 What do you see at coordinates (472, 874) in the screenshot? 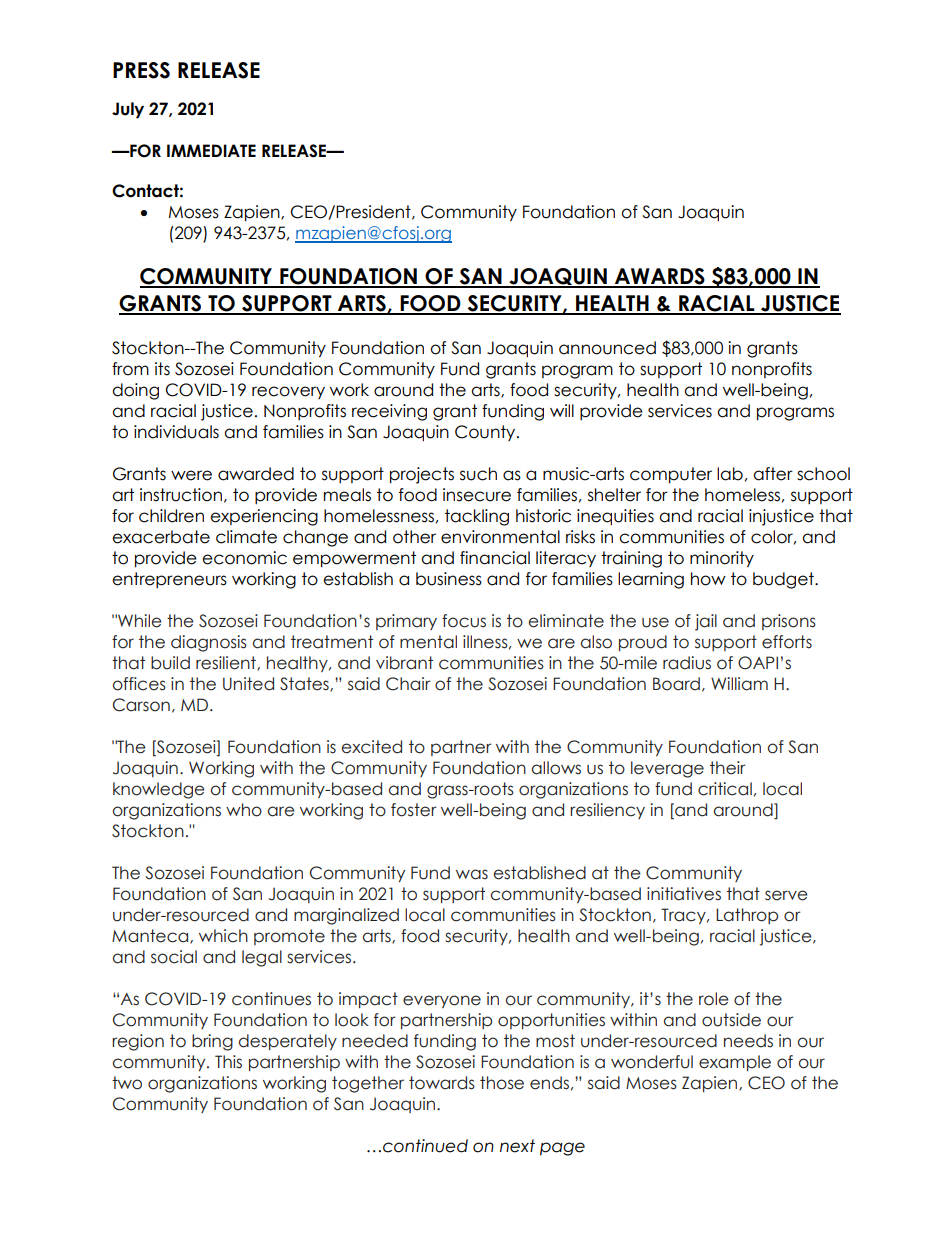
I see `was` at bounding box center [472, 874].
